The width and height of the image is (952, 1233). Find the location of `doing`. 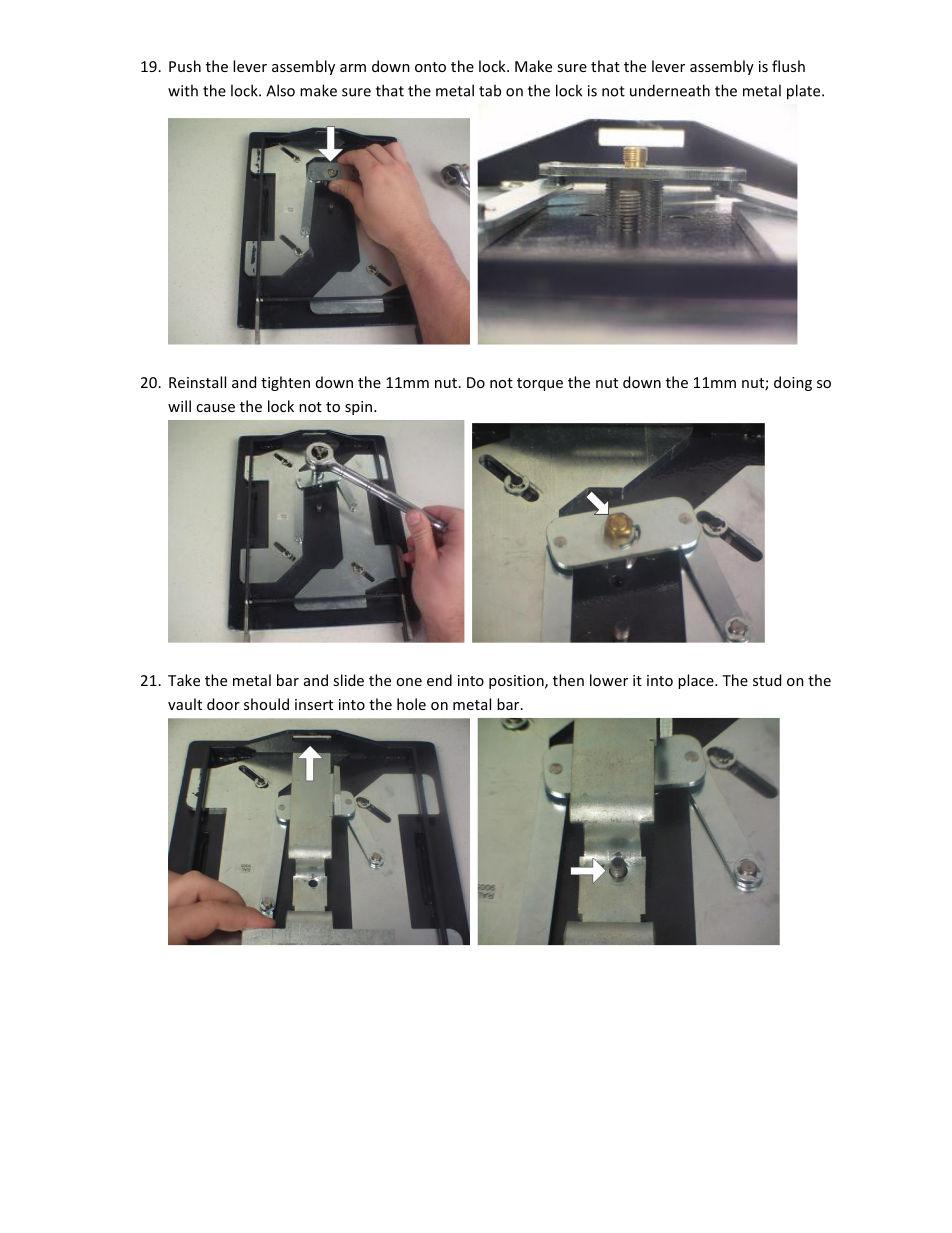

doing is located at coordinates (793, 383).
